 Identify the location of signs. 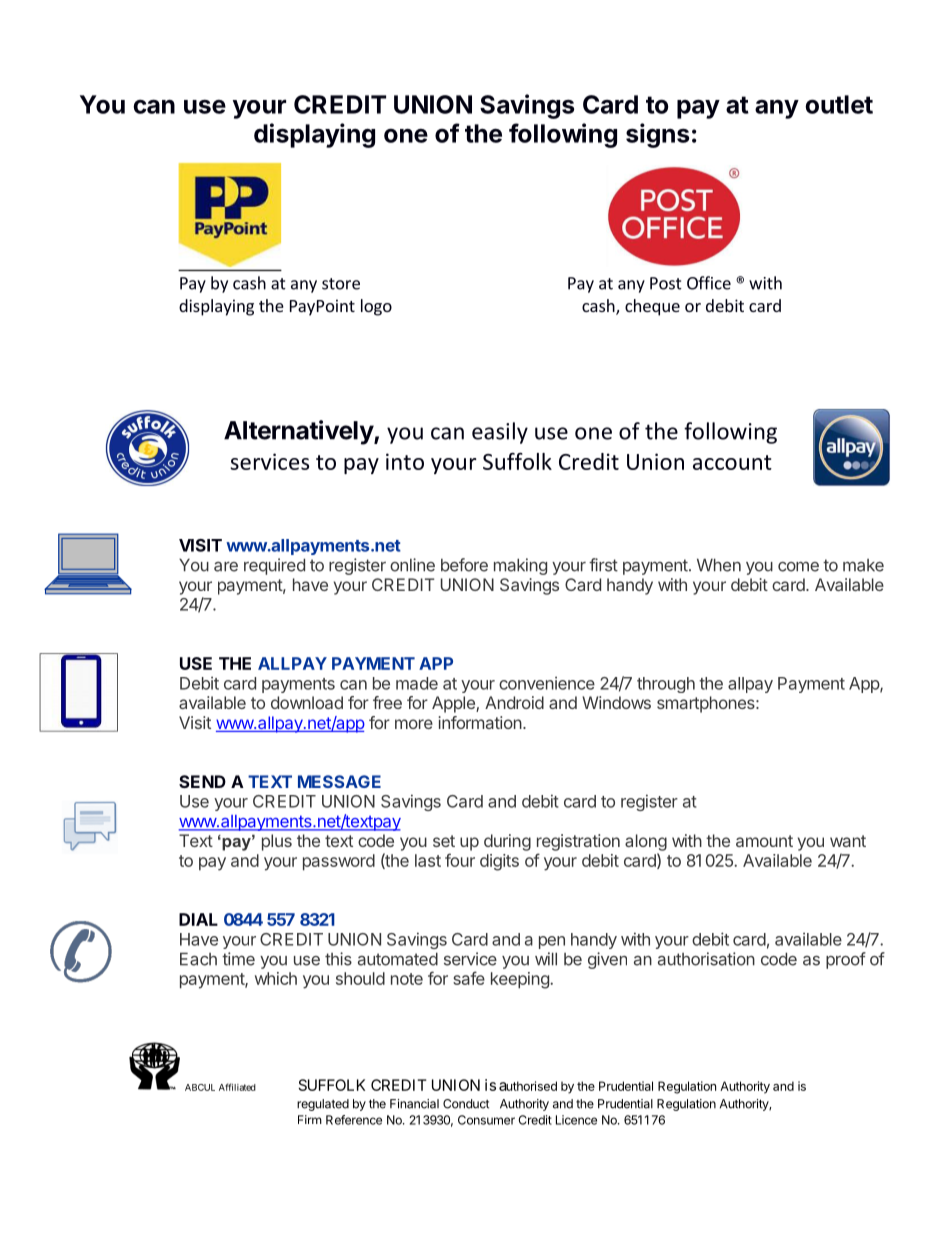
(657, 135).
